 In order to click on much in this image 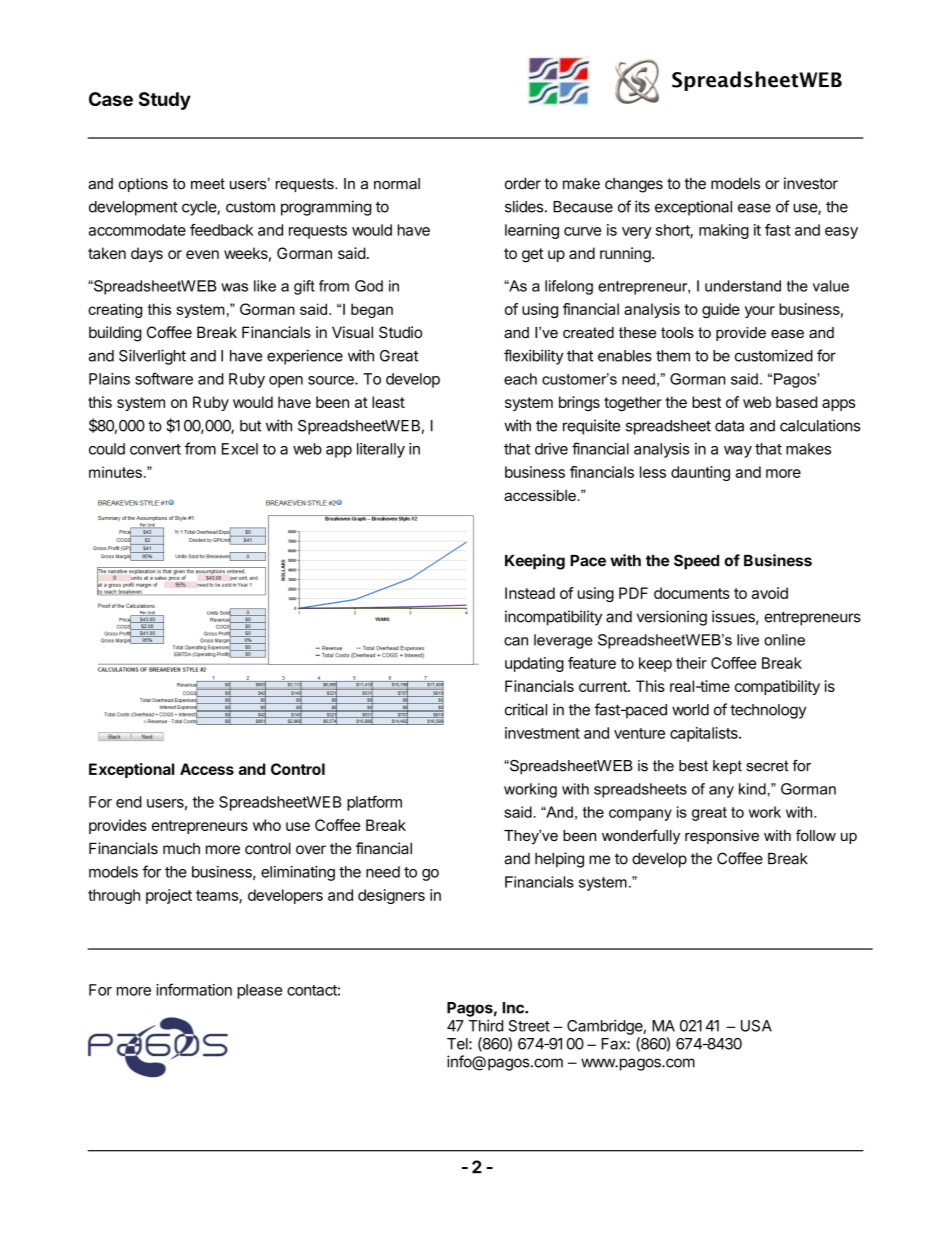, I will do `click(181, 849)`.
